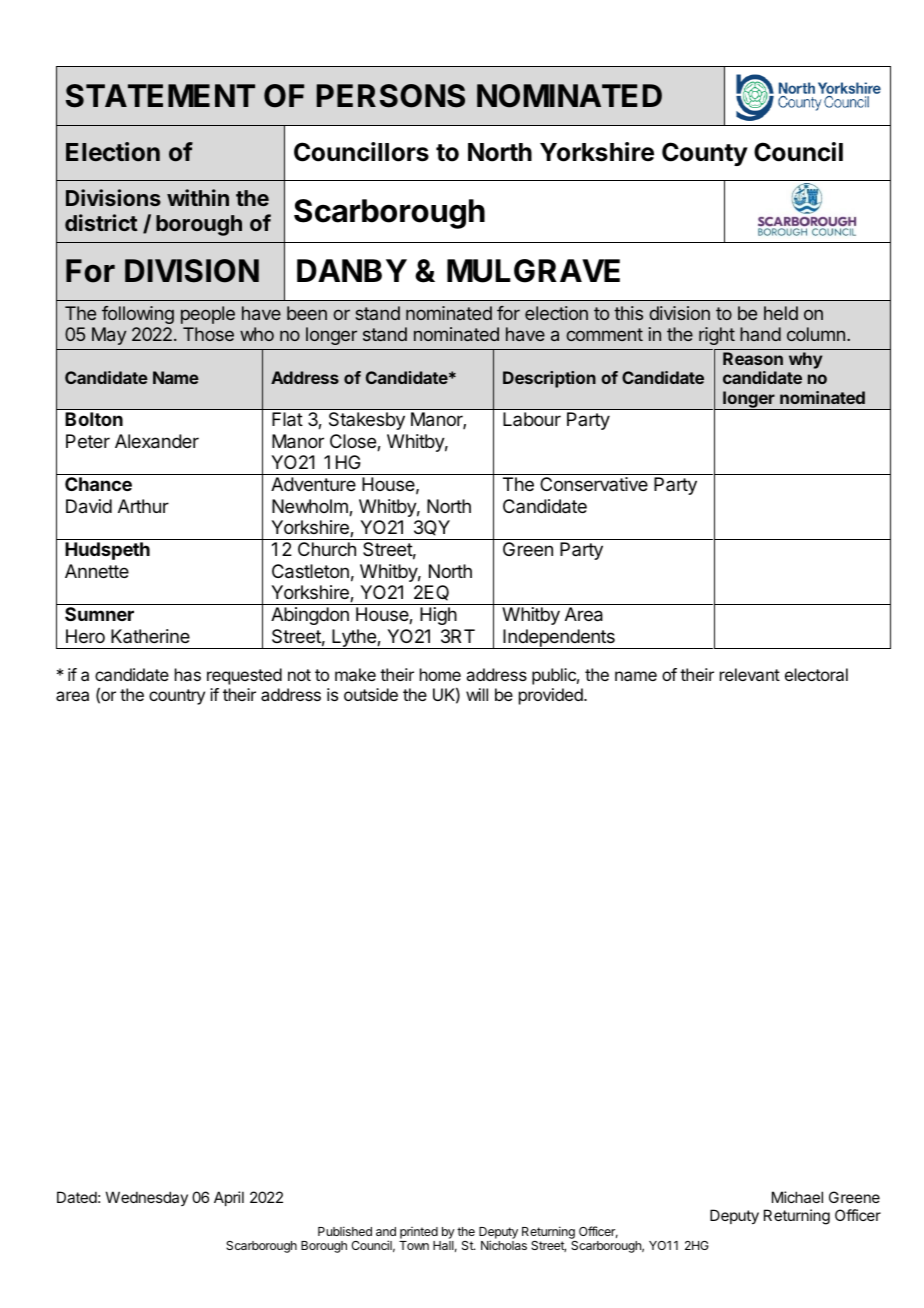 Image resolution: width=924 pixels, height=1308 pixels. I want to click on Wednesday, so click(147, 1198).
